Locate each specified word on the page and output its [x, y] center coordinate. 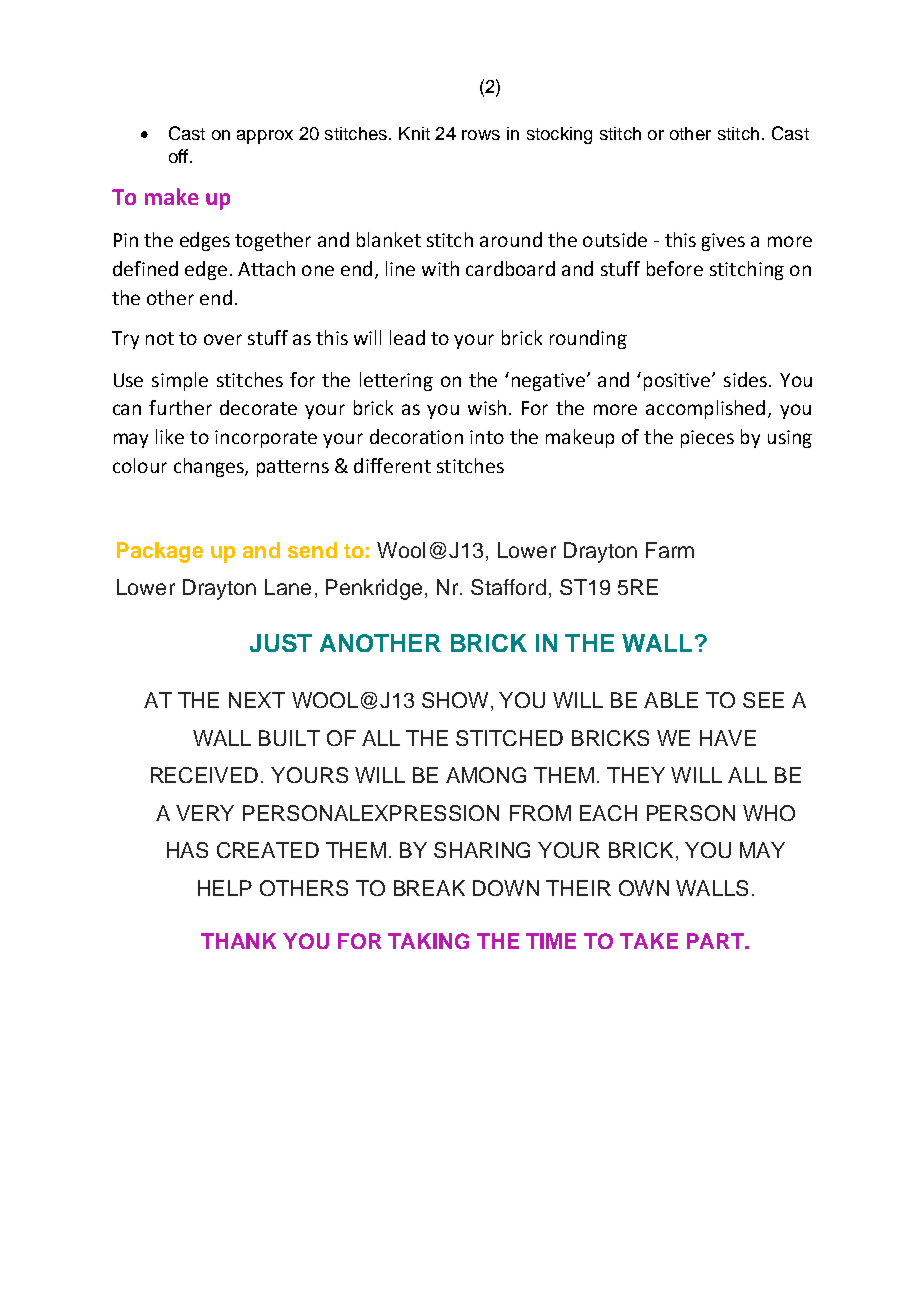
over [223, 339]
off [178, 156]
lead [407, 337]
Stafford [508, 587]
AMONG [486, 775]
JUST [281, 643]
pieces [707, 439]
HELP [225, 888]
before [675, 268]
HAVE [728, 738]
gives [723, 242]
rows [481, 135]
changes [210, 467]
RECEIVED [204, 775]
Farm [670, 550]
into [487, 437]
